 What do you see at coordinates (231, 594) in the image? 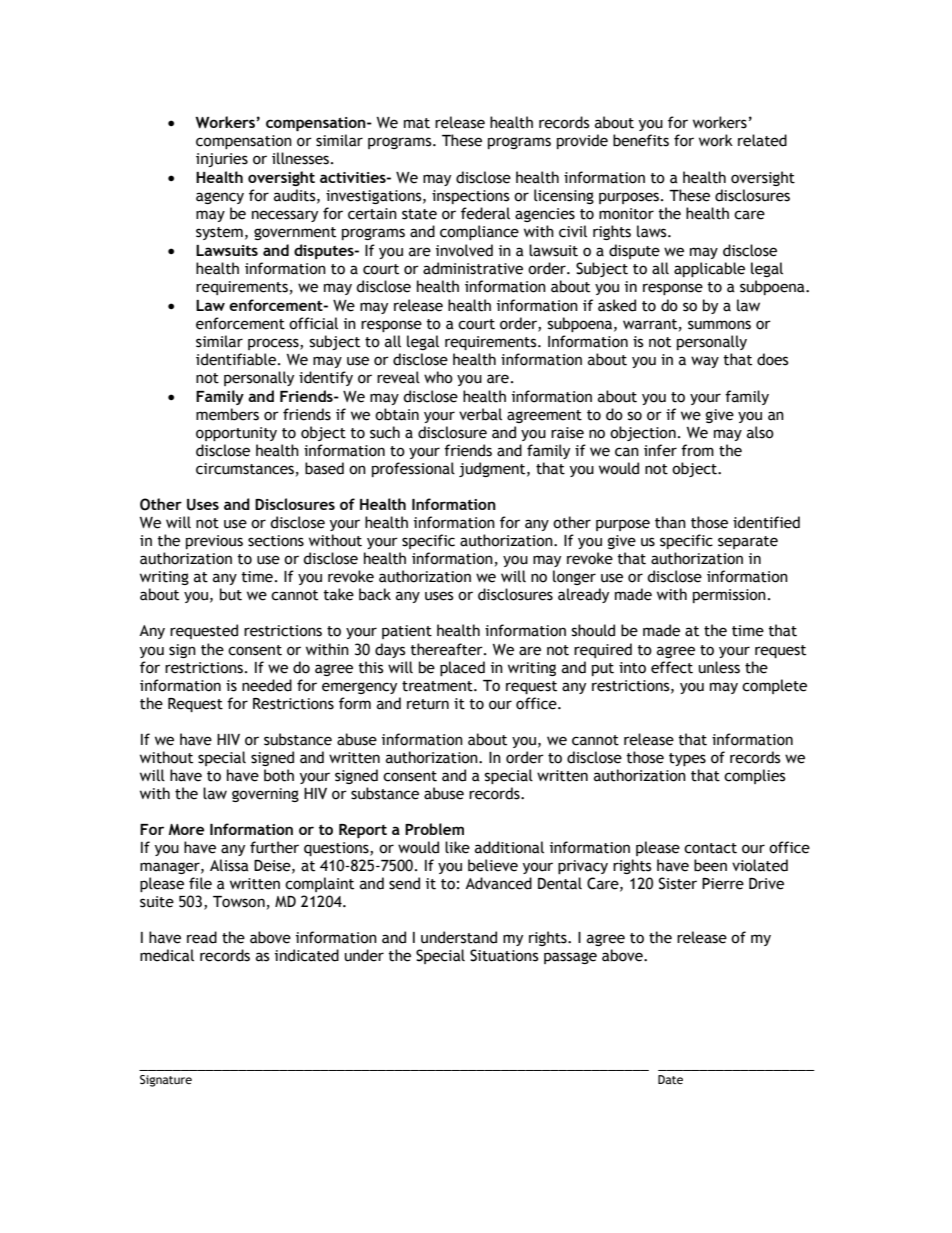
I see `but` at bounding box center [231, 594].
